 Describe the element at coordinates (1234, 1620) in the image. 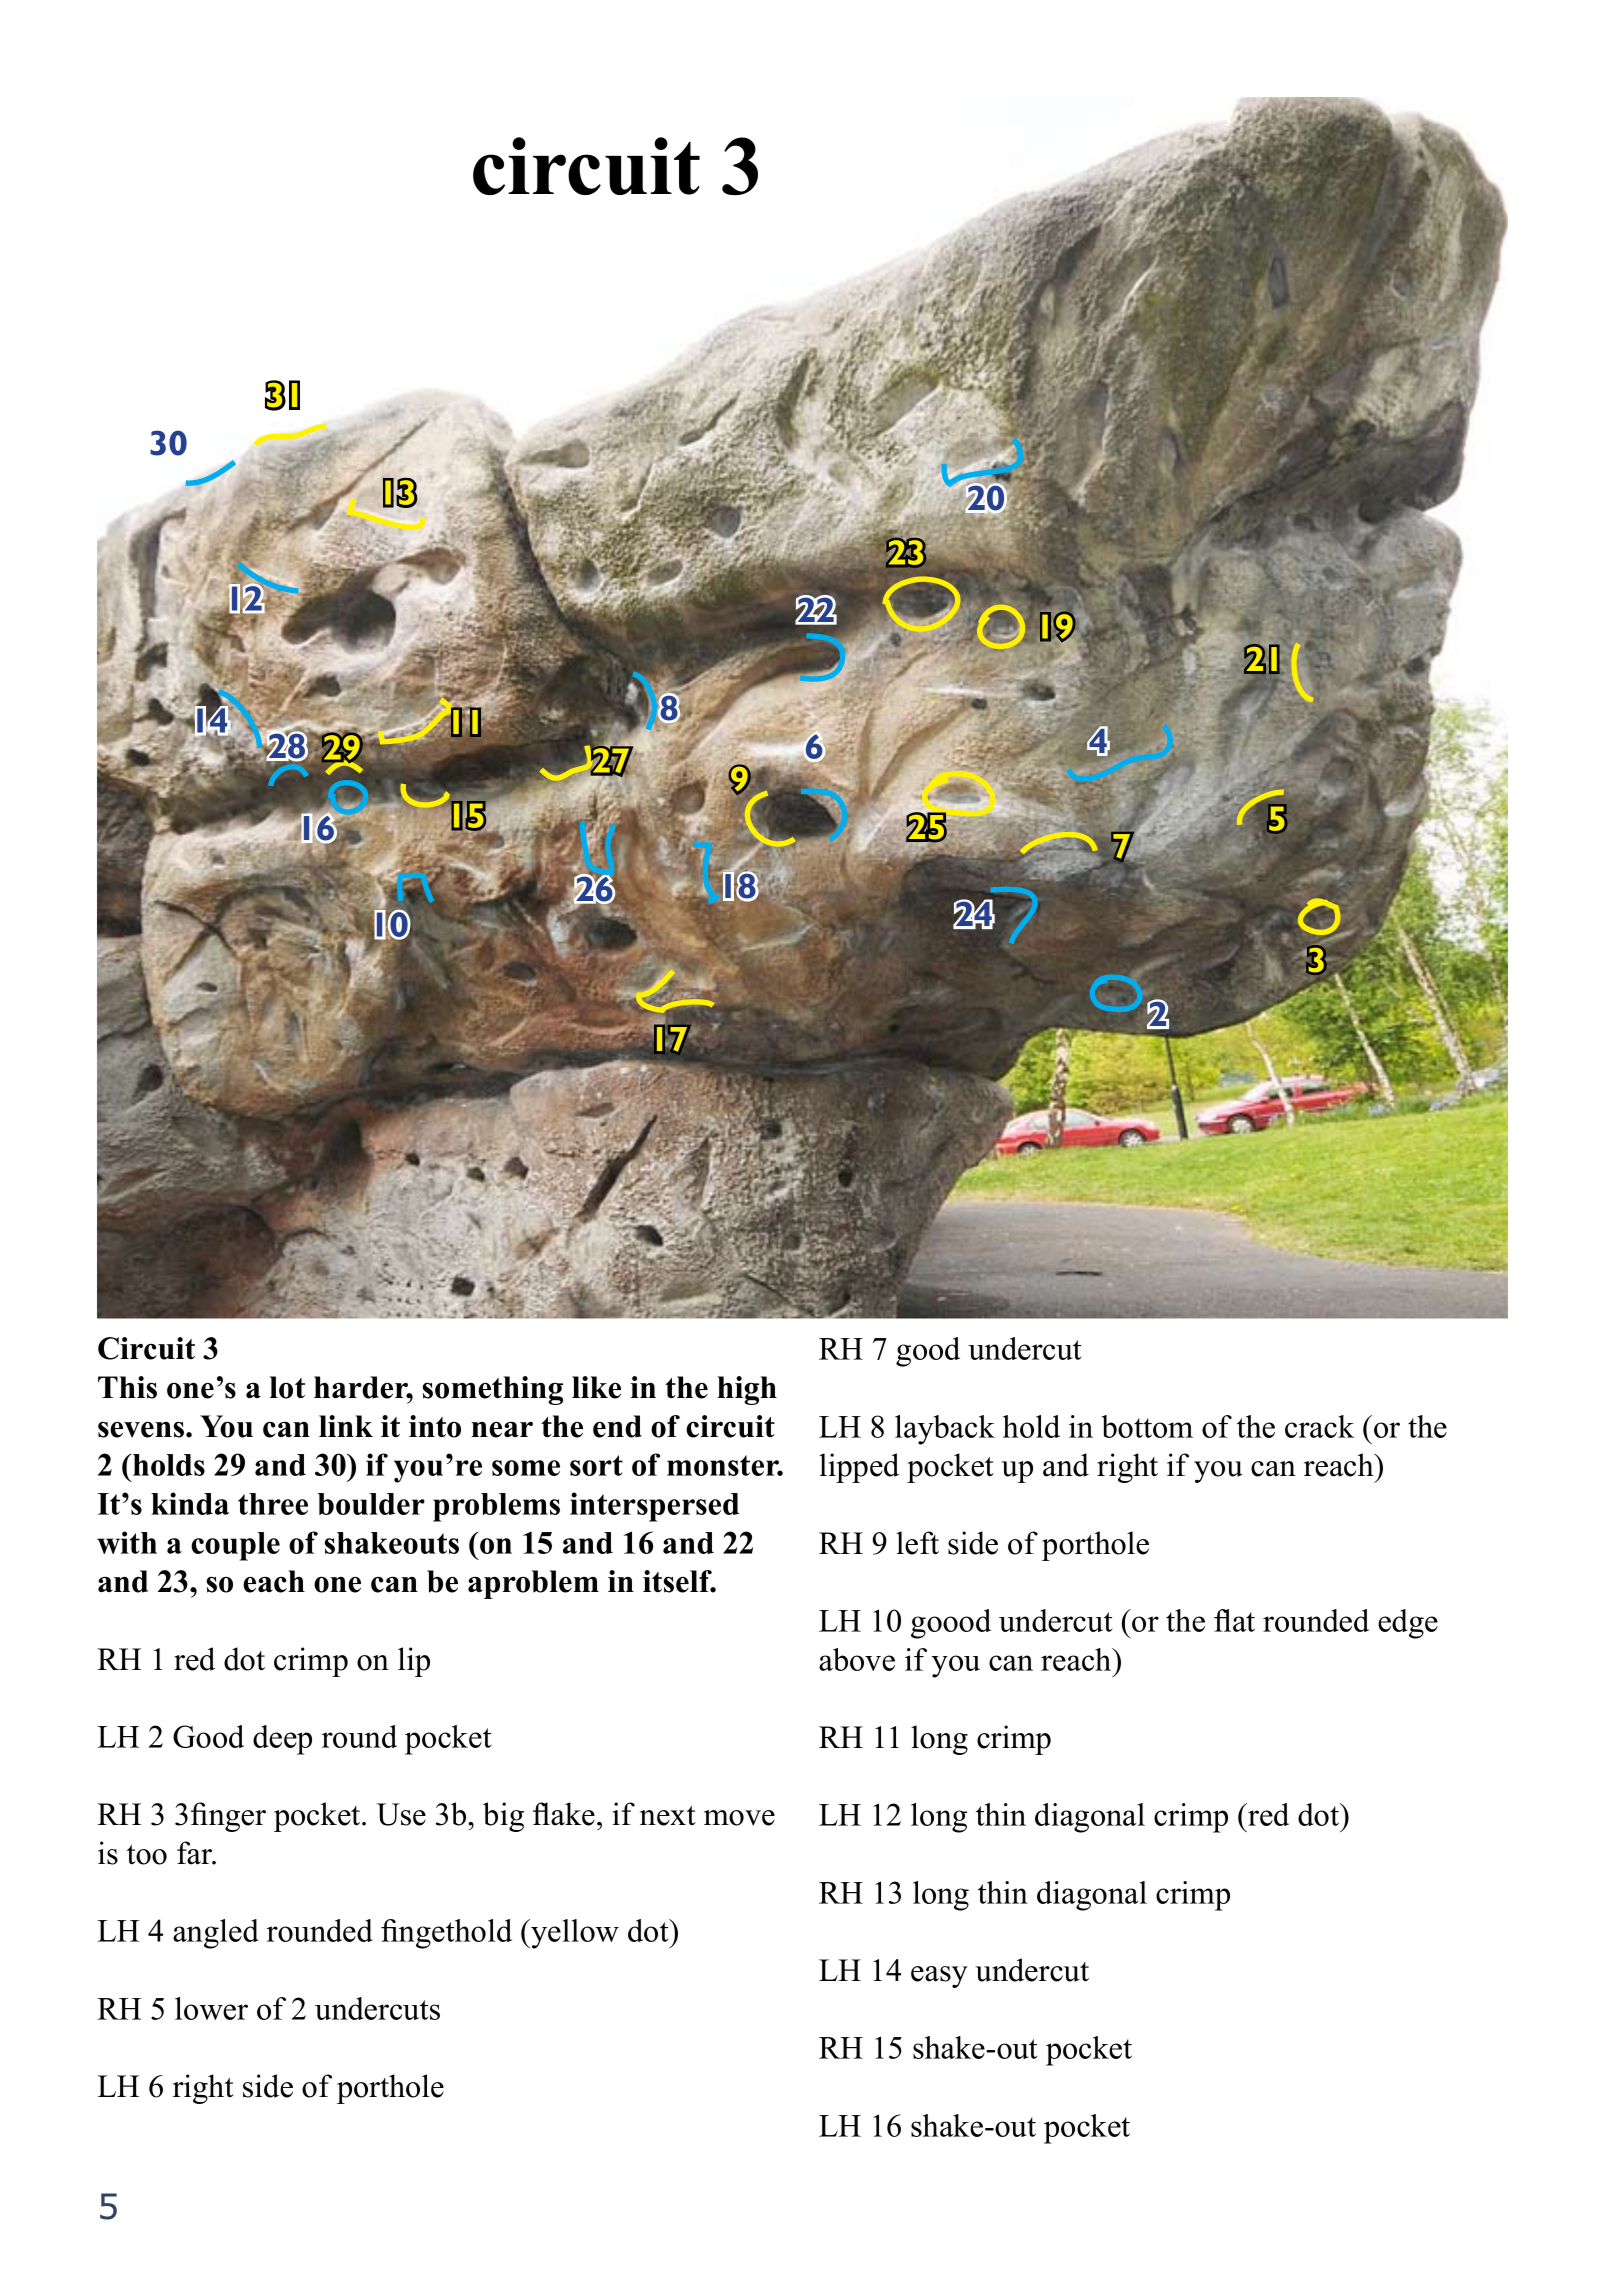

I see `flat` at that location.
